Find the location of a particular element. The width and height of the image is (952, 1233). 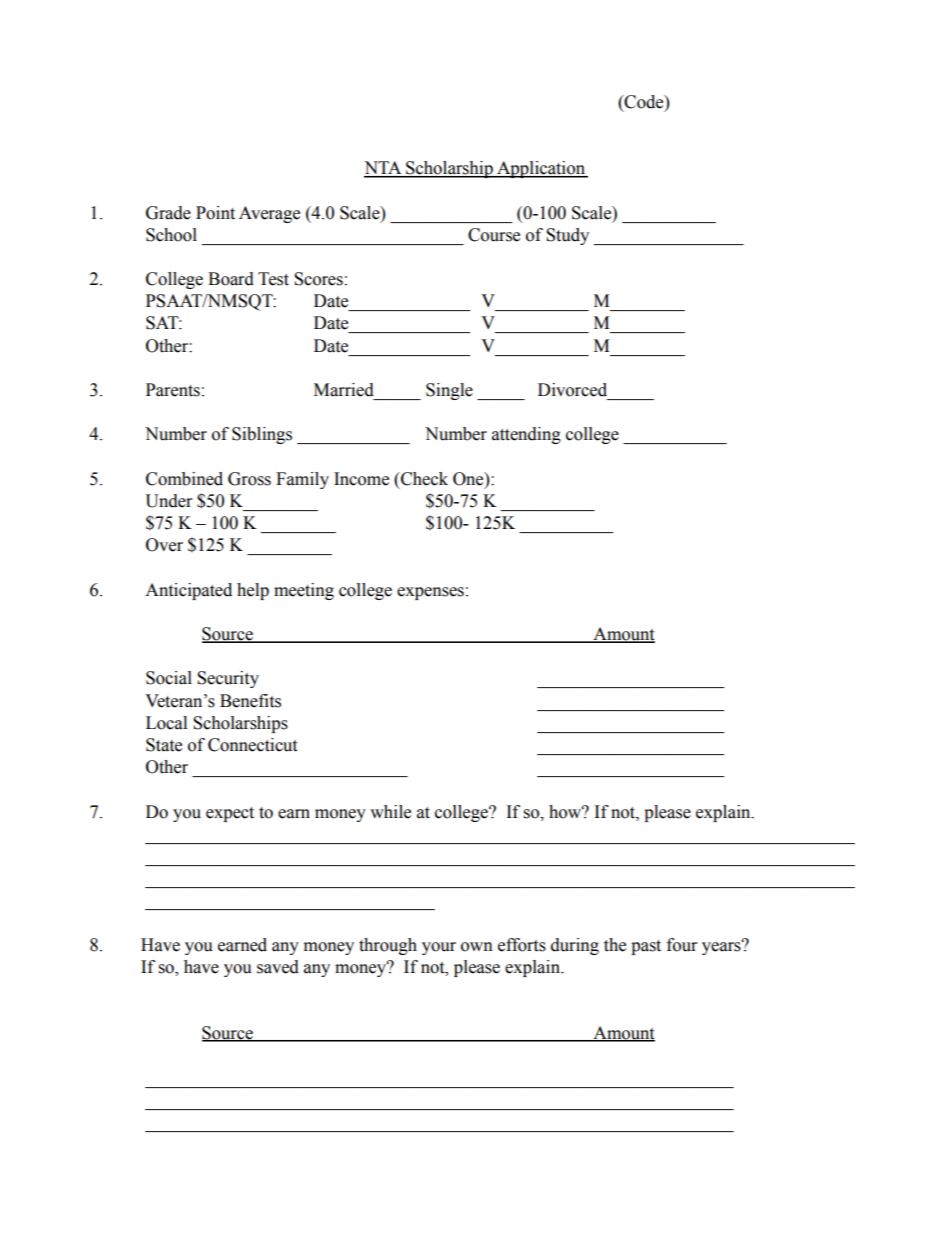

saved is located at coordinates (278, 967).
